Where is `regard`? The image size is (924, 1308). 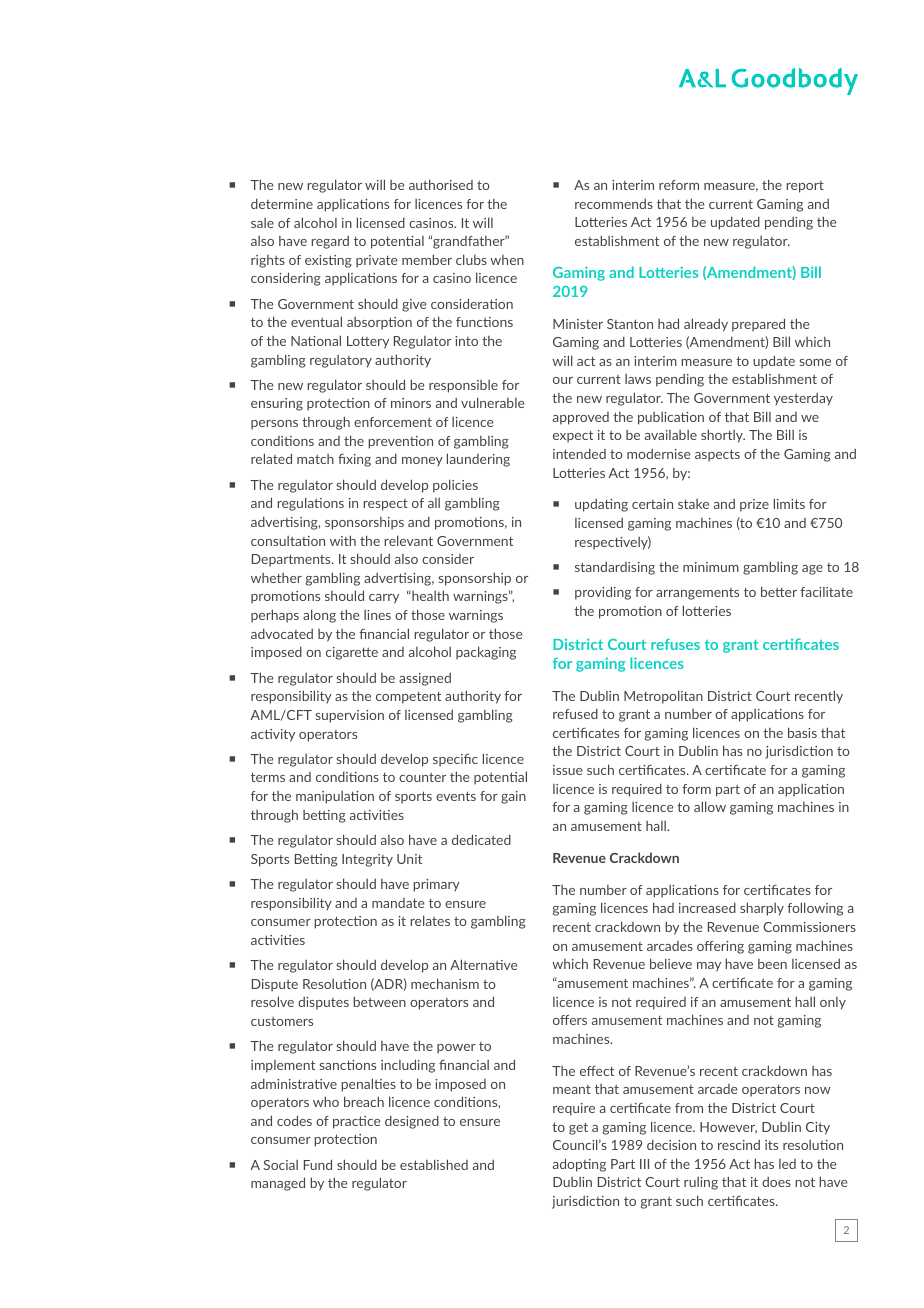
regard is located at coordinates (330, 242).
